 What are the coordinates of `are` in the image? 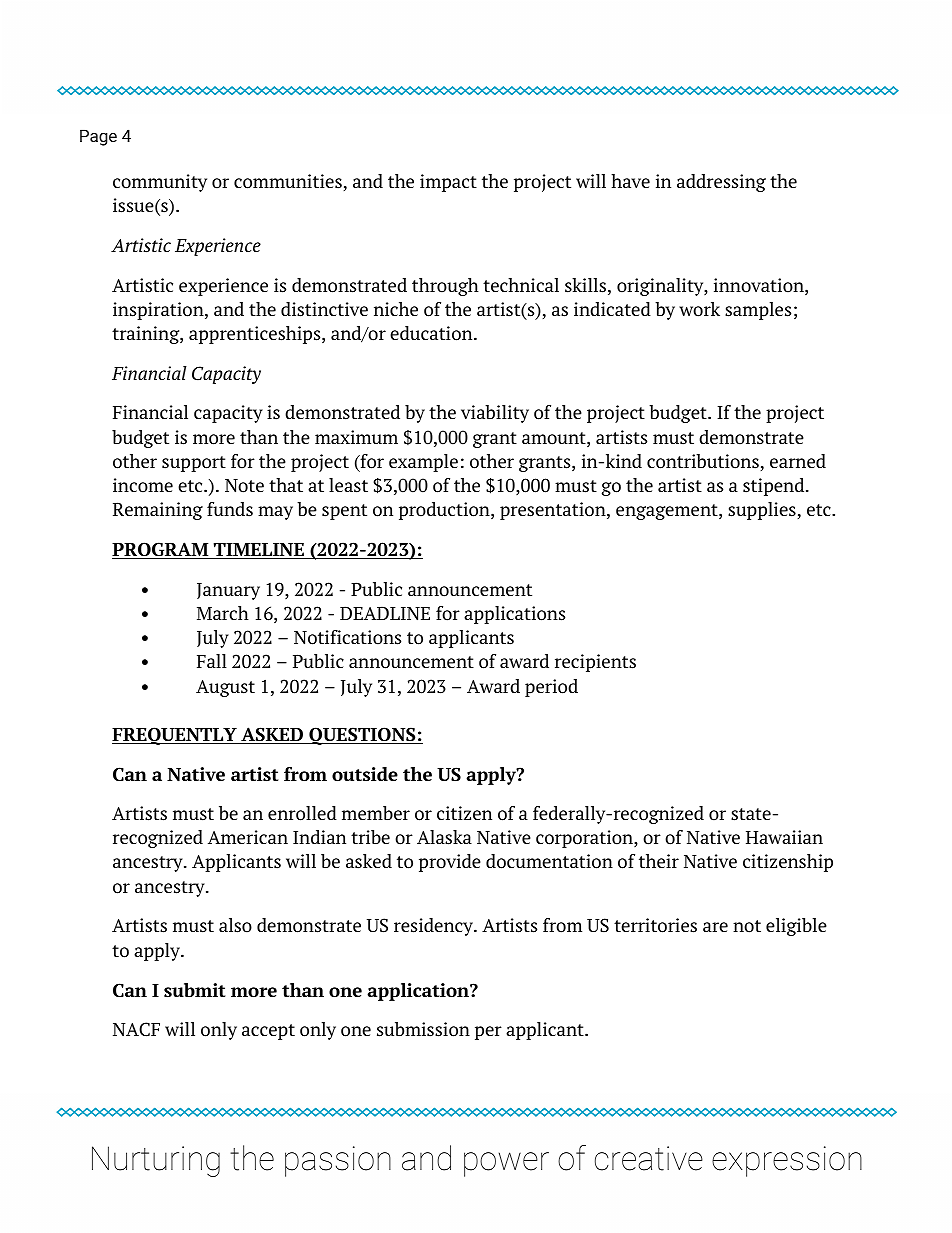 It's located at (715, 927).
